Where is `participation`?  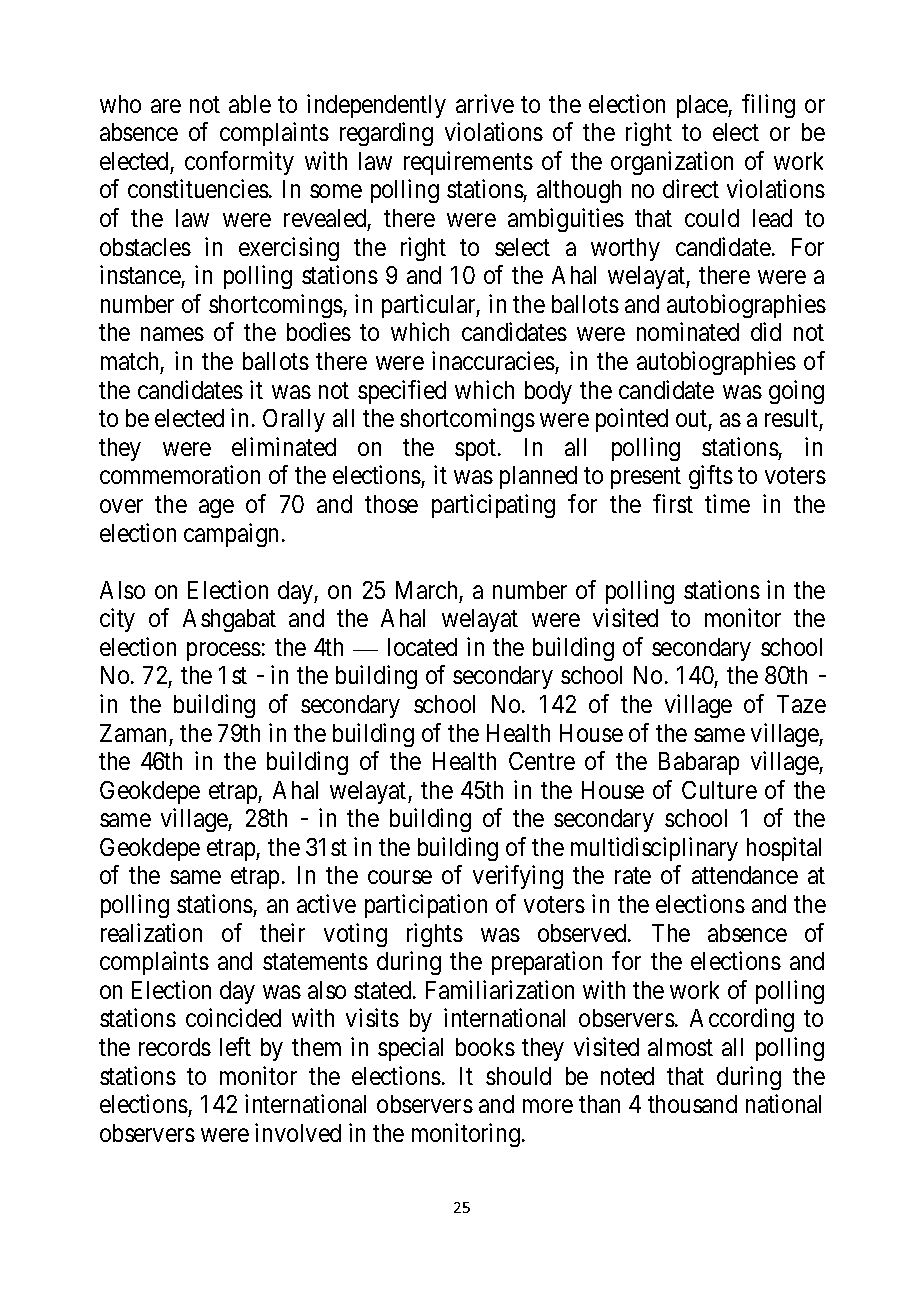
participation is located at coordinates (426, 906).
